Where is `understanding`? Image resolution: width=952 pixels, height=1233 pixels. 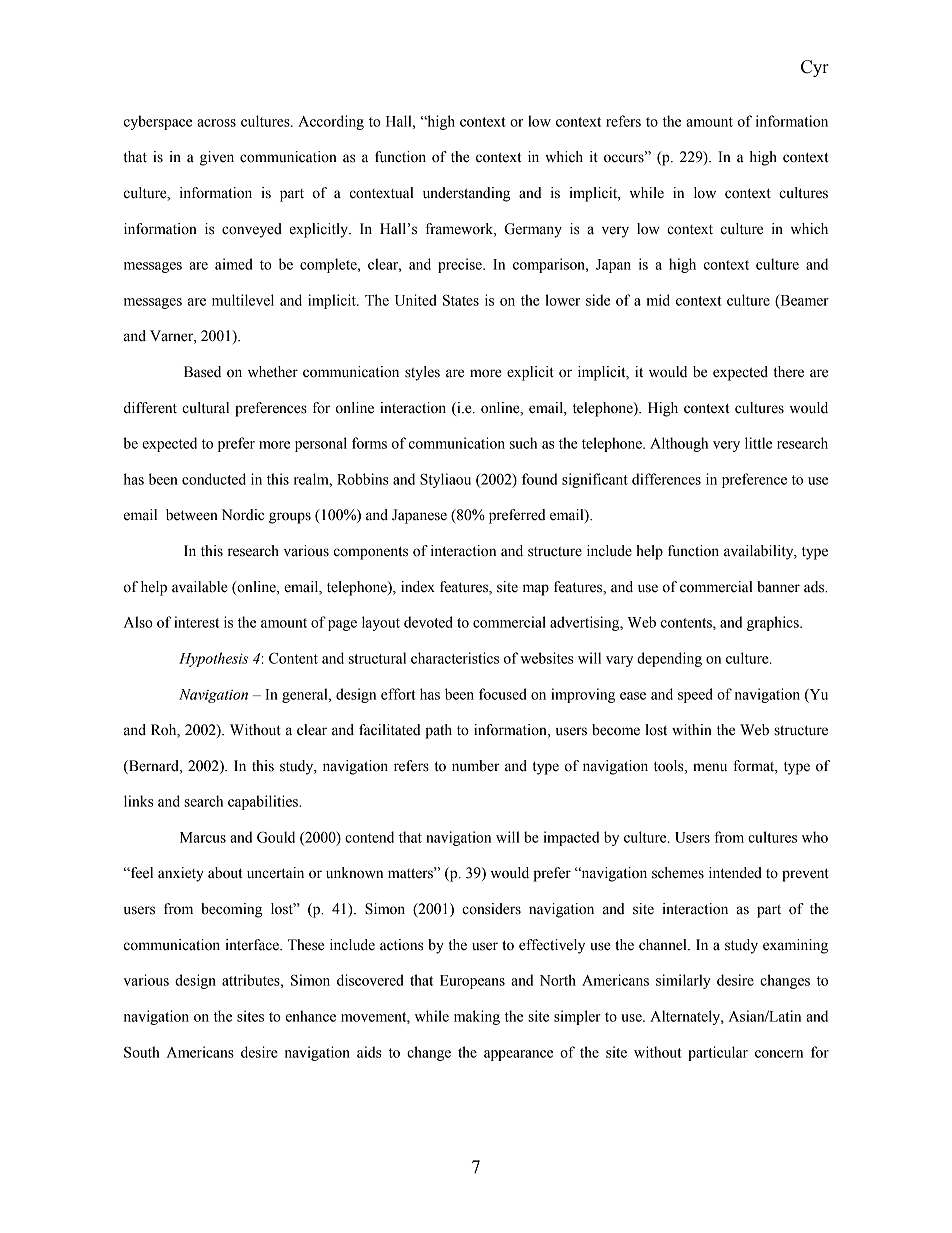
understanding is located at coordinates (466, 194).
